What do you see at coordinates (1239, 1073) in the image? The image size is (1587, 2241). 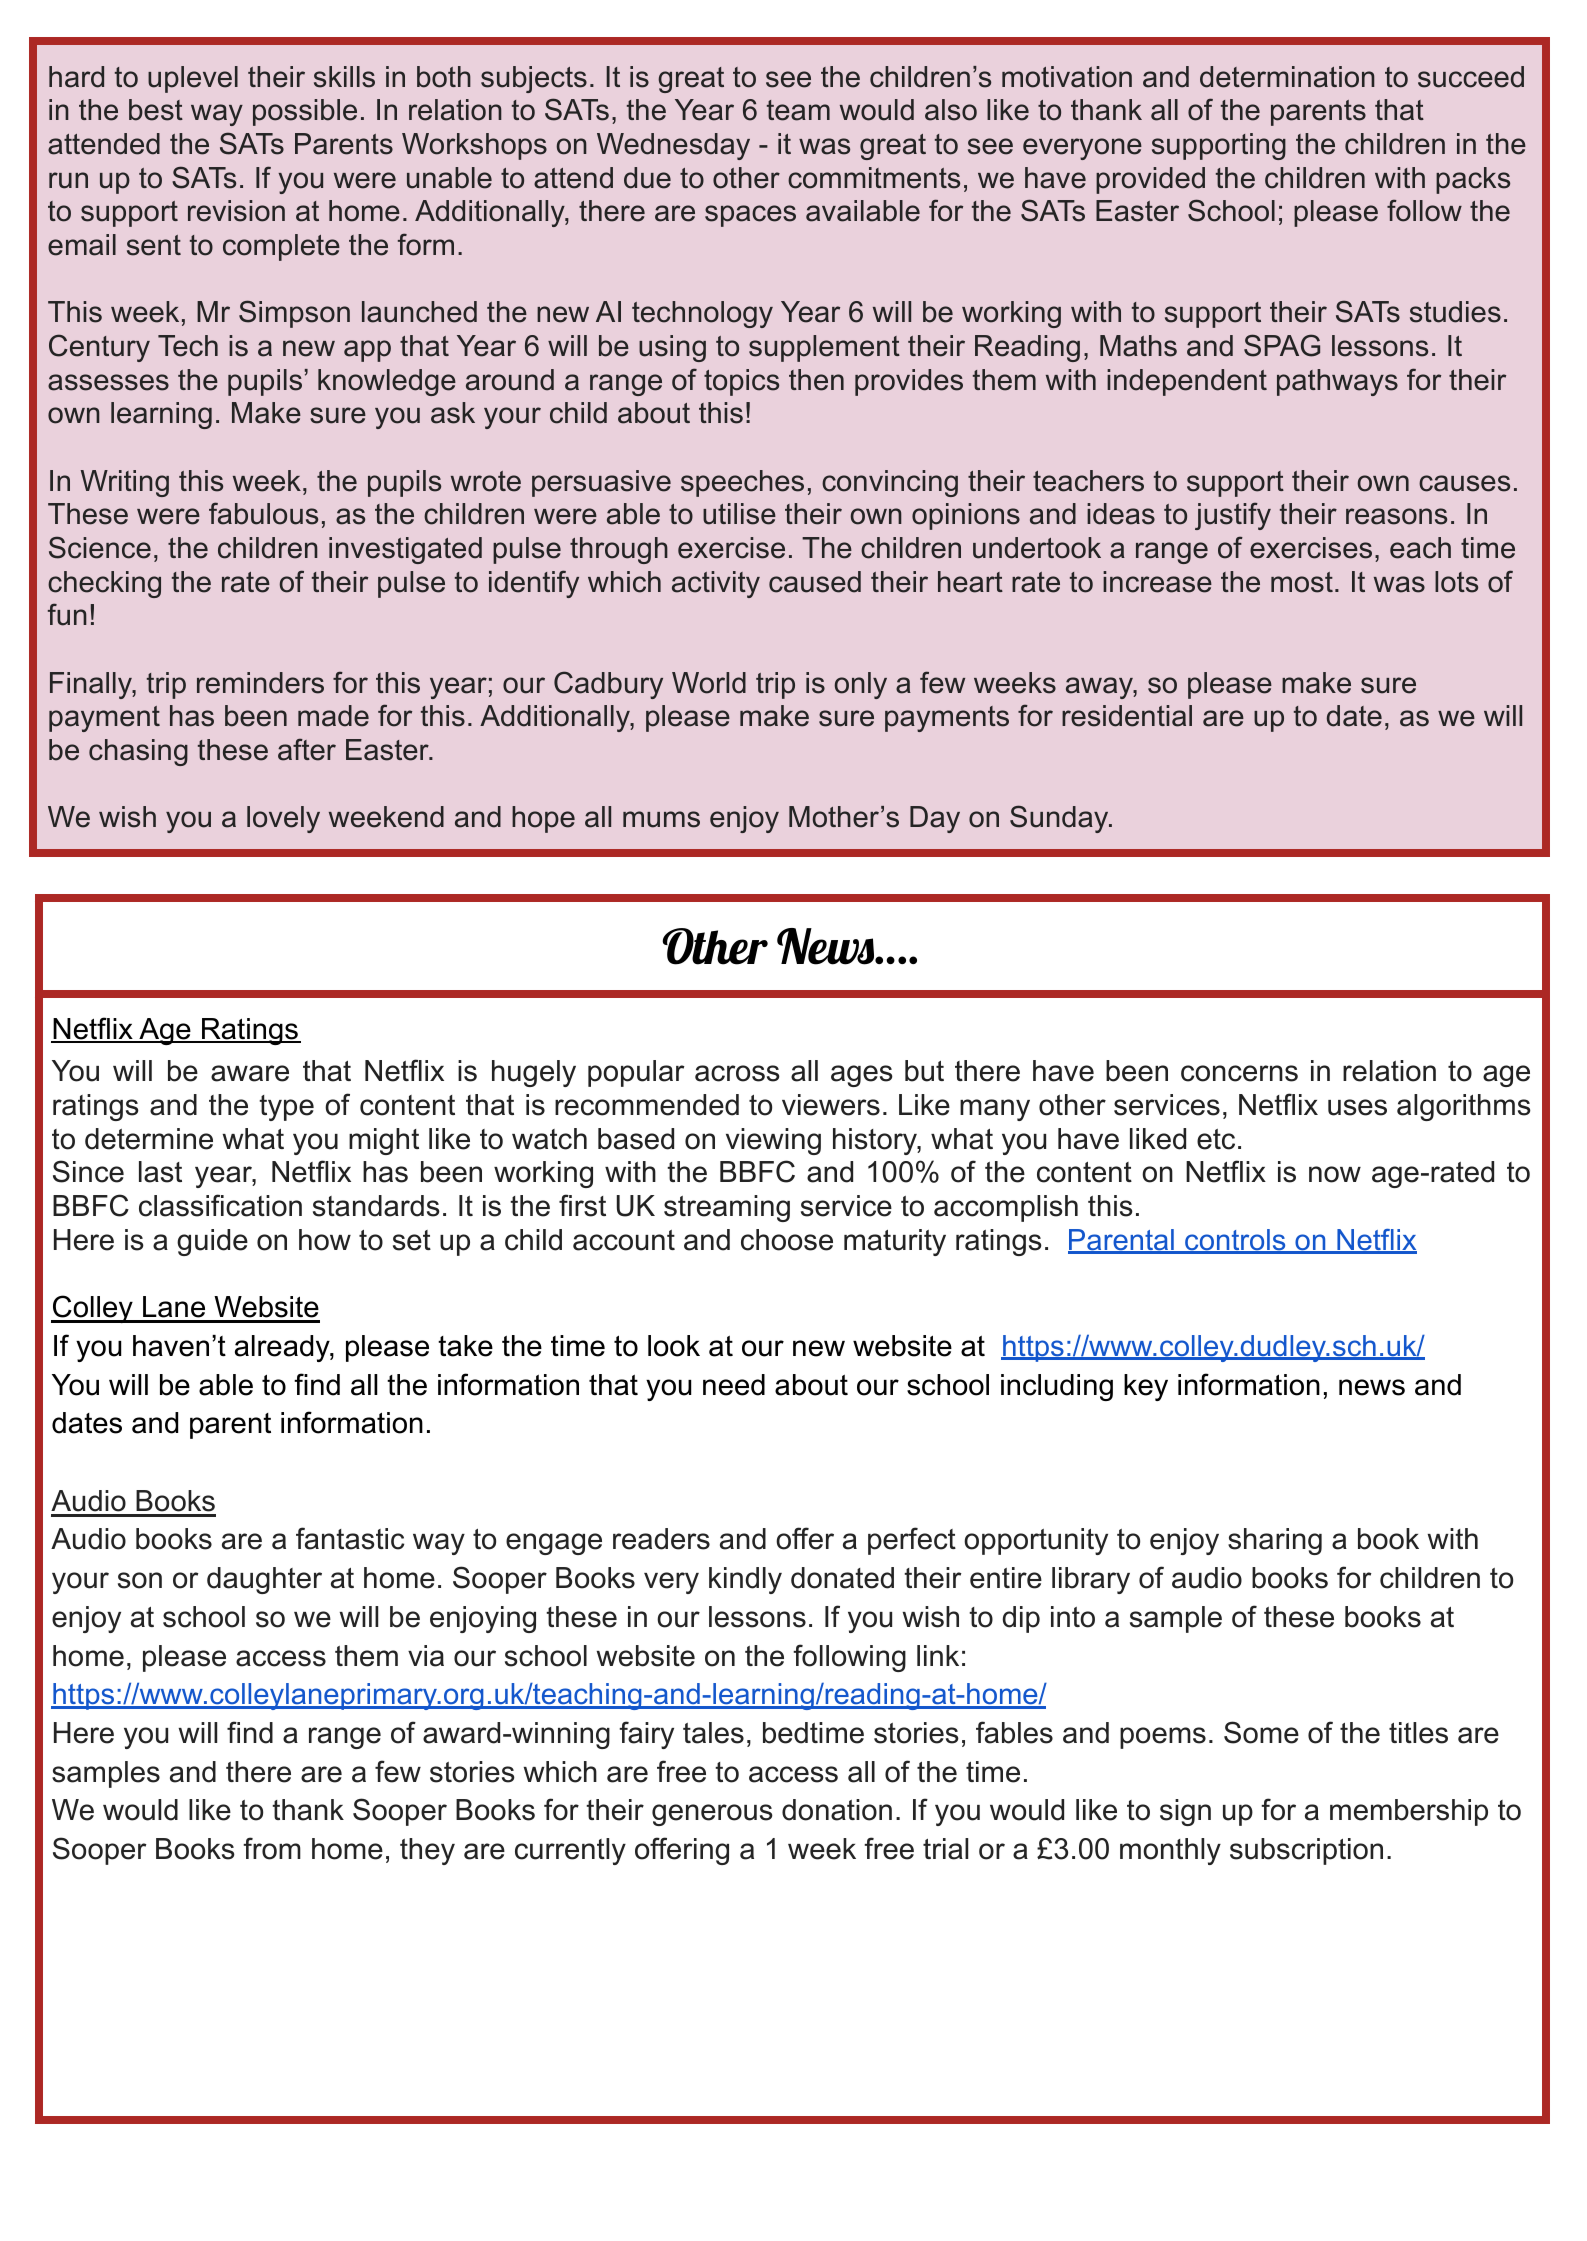 I see `concerns` at bounding box center [1239, 1073].
